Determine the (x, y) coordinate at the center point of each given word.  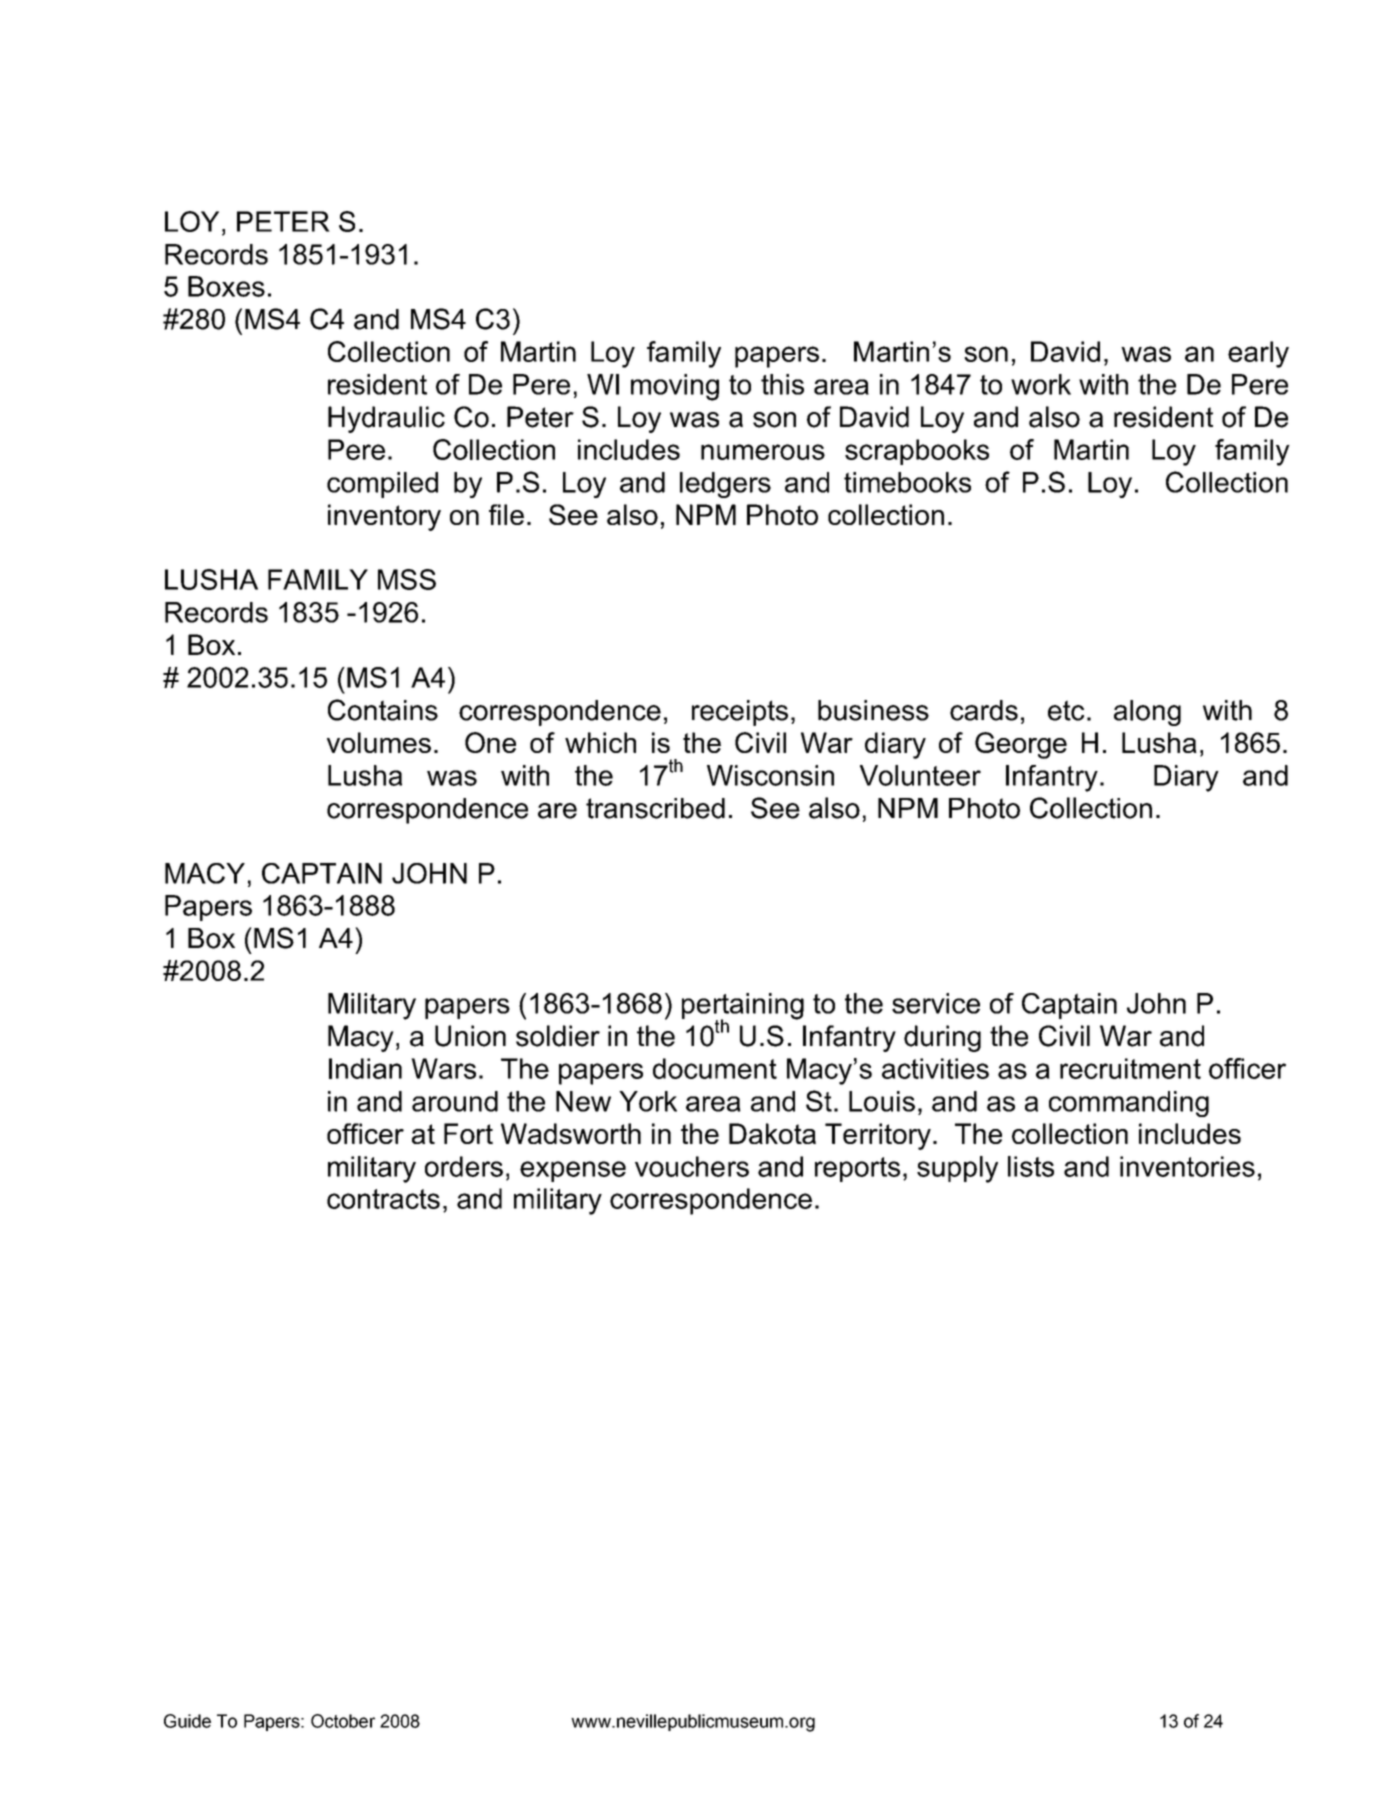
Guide (187, 1721)
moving (675, 387)
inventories (1187, 1166)
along (1147, 713)
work (1041, 384)
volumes (379, 742)
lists (1031, 1166)
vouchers (692, 1166)
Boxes (226, 286)
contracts (383, 1199)
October (343, 1721)
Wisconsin (770, 775)
